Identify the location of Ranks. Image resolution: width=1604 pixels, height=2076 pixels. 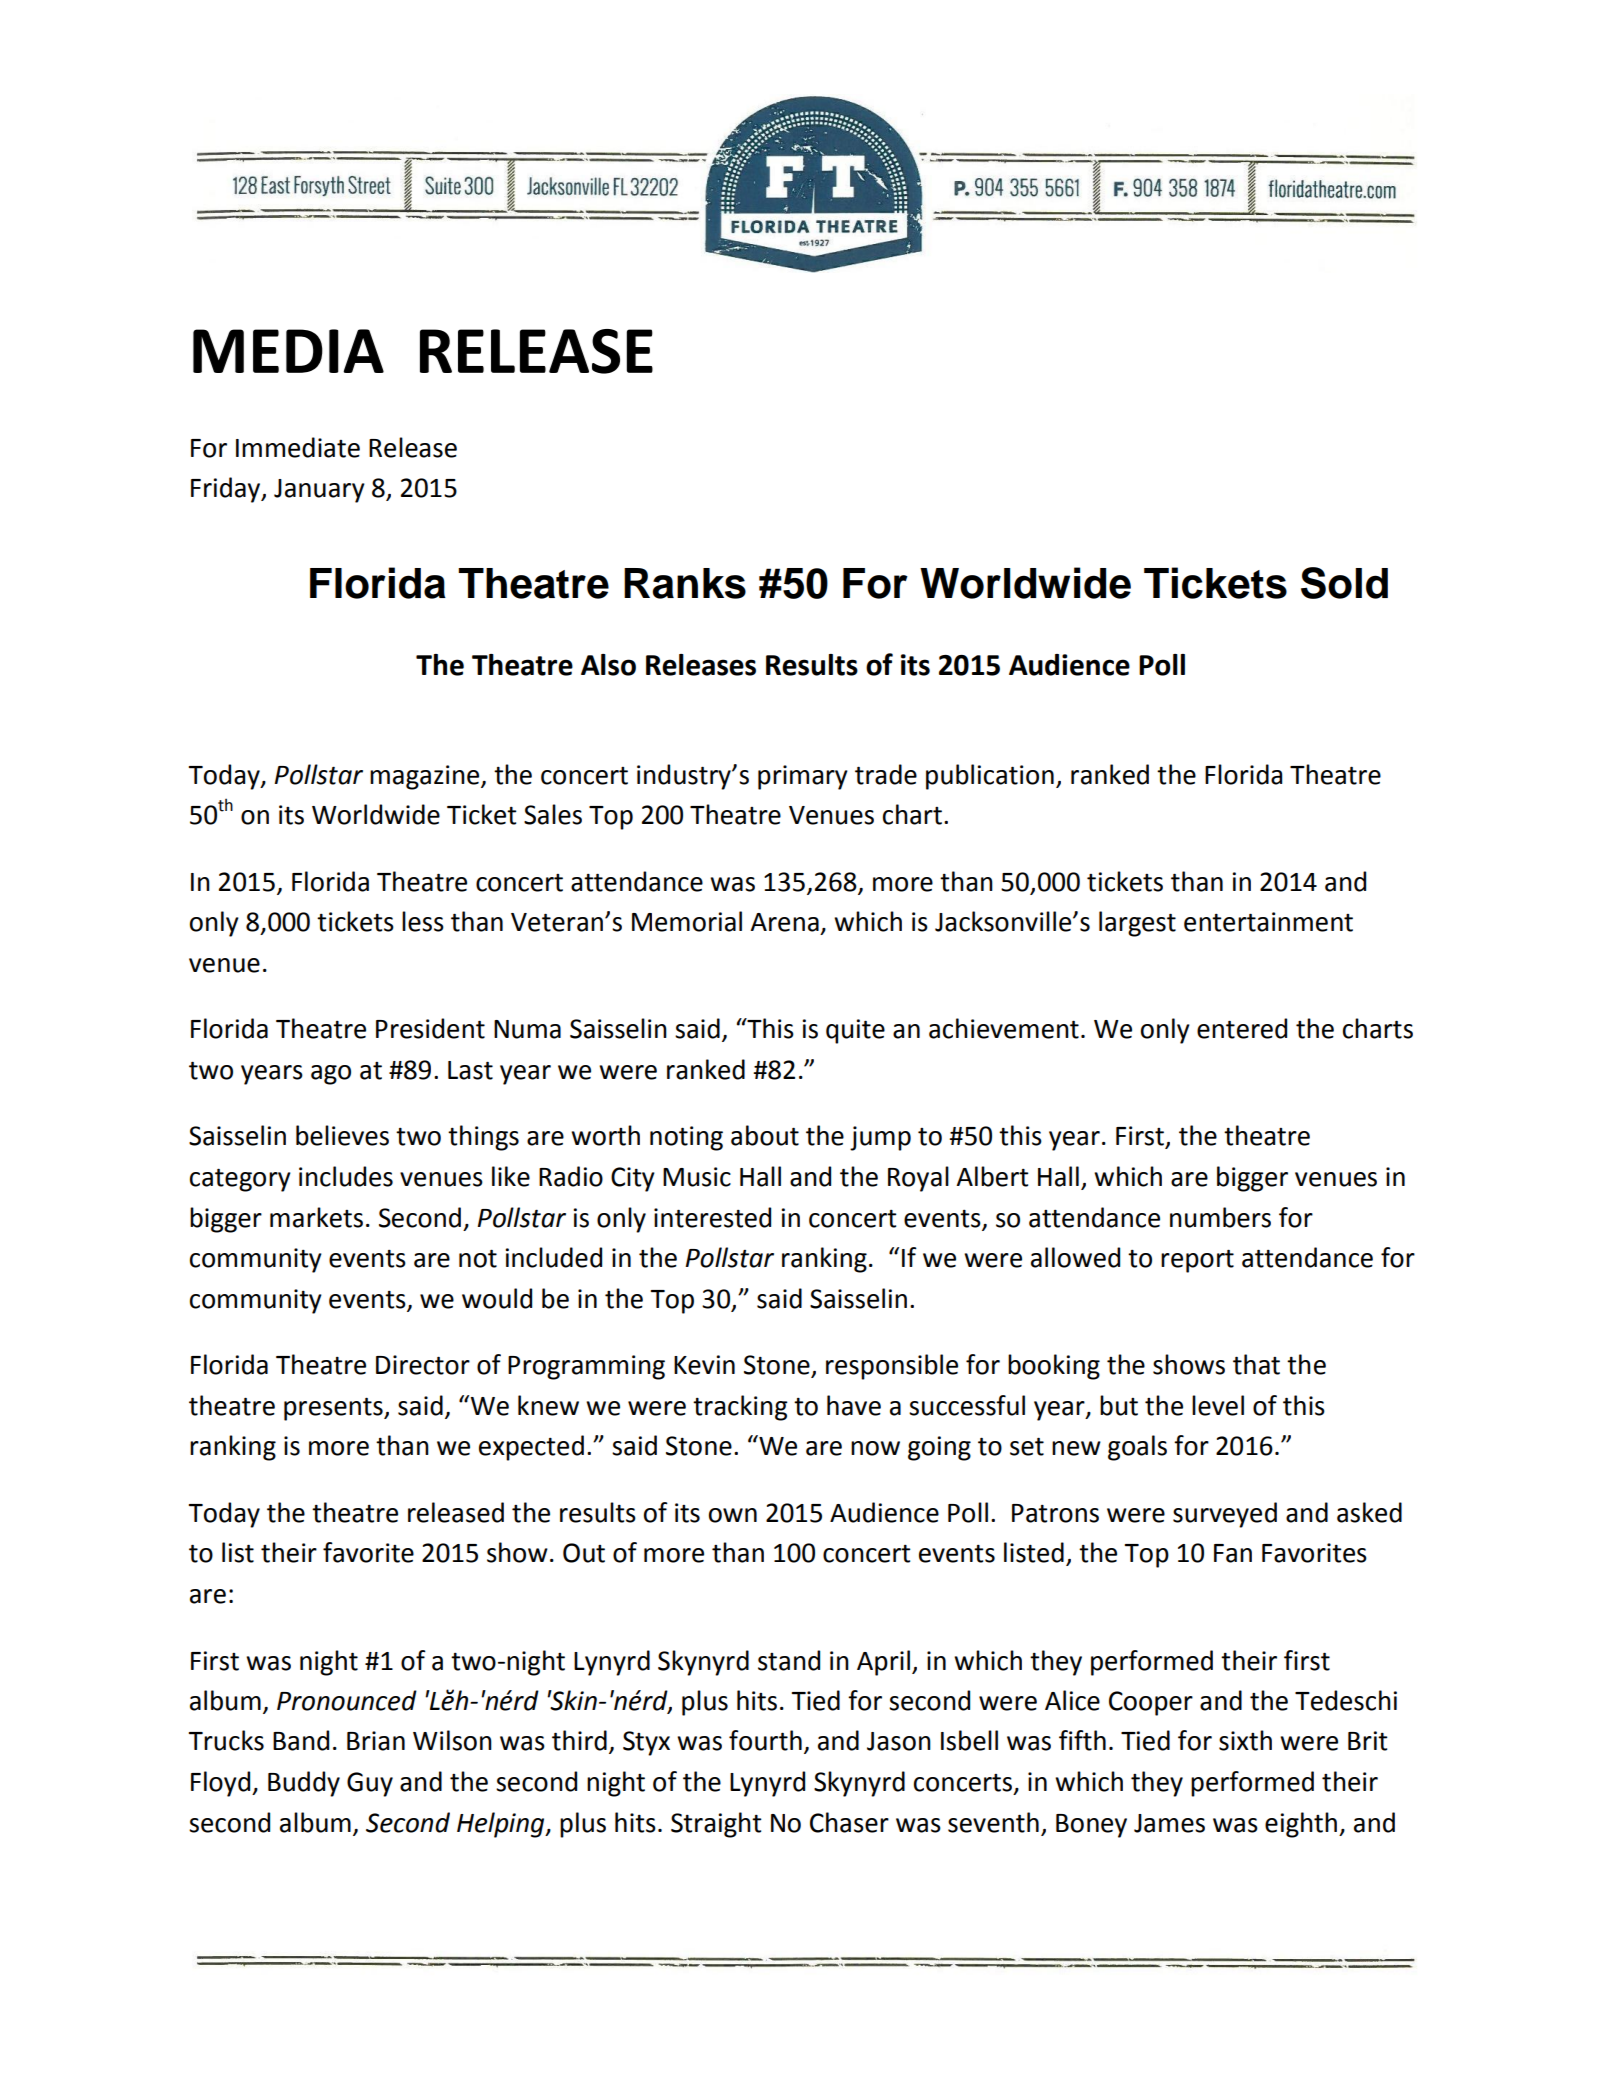
(685, 583).
